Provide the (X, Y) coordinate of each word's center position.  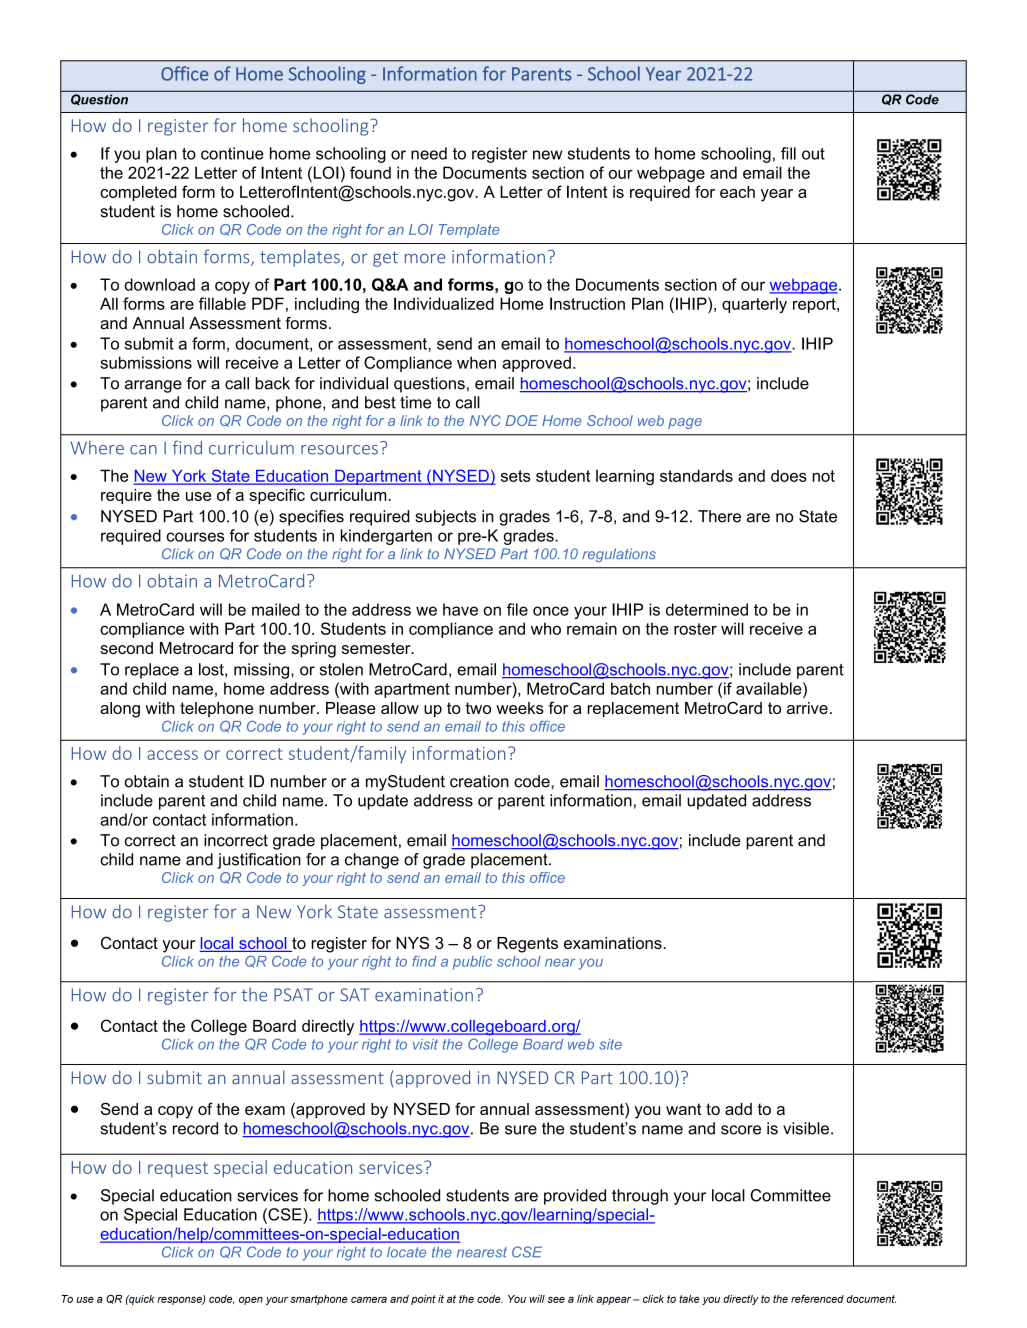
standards (696, 475)
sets (516, 476)
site (610, 1044)
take (689, 1299)
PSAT (293, 995)
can (143, 450)
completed (138, 193)
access (172, 755)
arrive (807, 708)
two (478, 708)
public (472, 963)
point (423, 1300)
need (429, 153)
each (737, 192)
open (251, 1301)
